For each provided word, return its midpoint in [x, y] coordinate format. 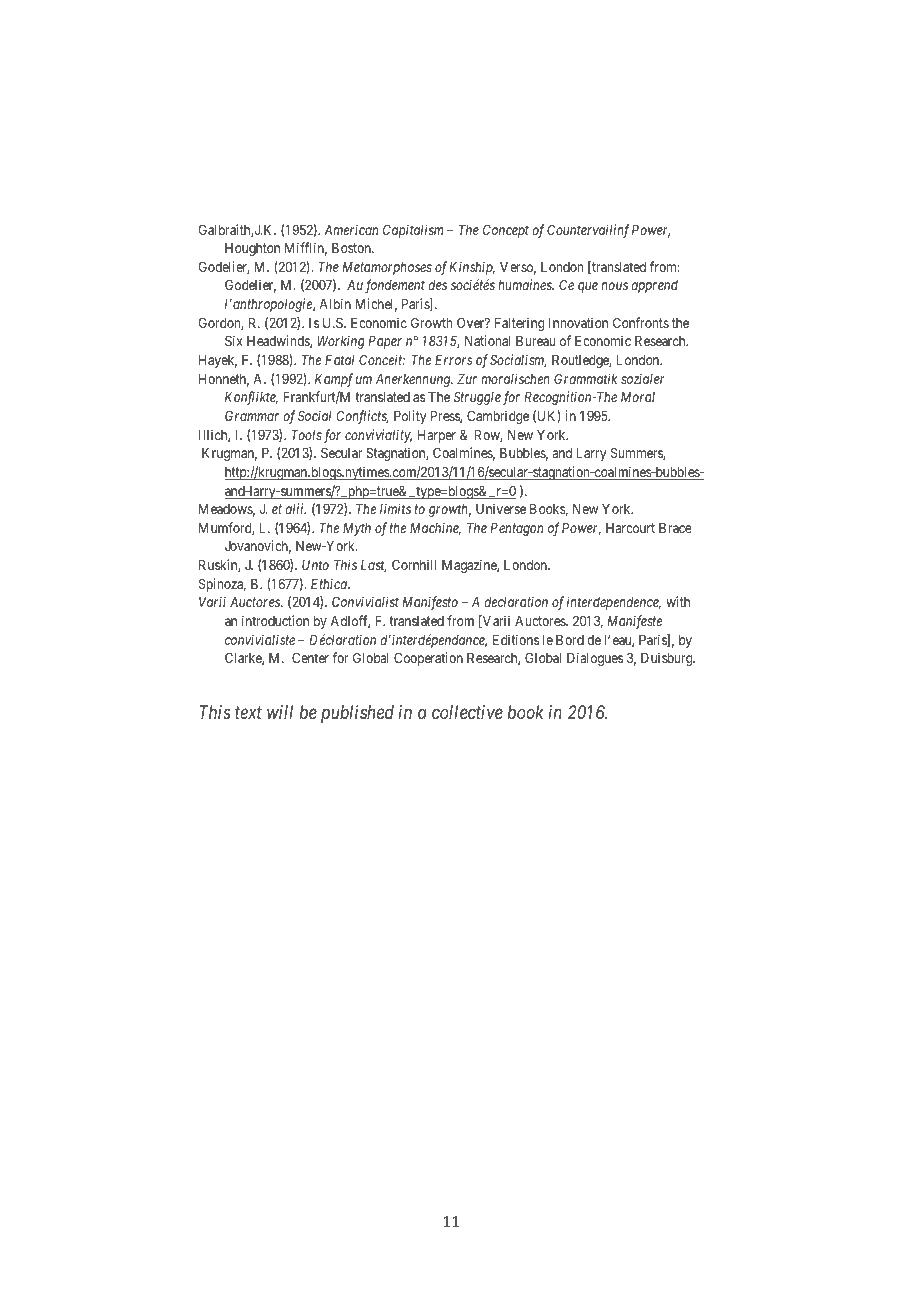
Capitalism [413, 231]
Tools [307, 435]
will [280, 712]
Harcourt [630, 528]
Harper [437, 436]
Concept [506, 231]
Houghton [252, 249]
